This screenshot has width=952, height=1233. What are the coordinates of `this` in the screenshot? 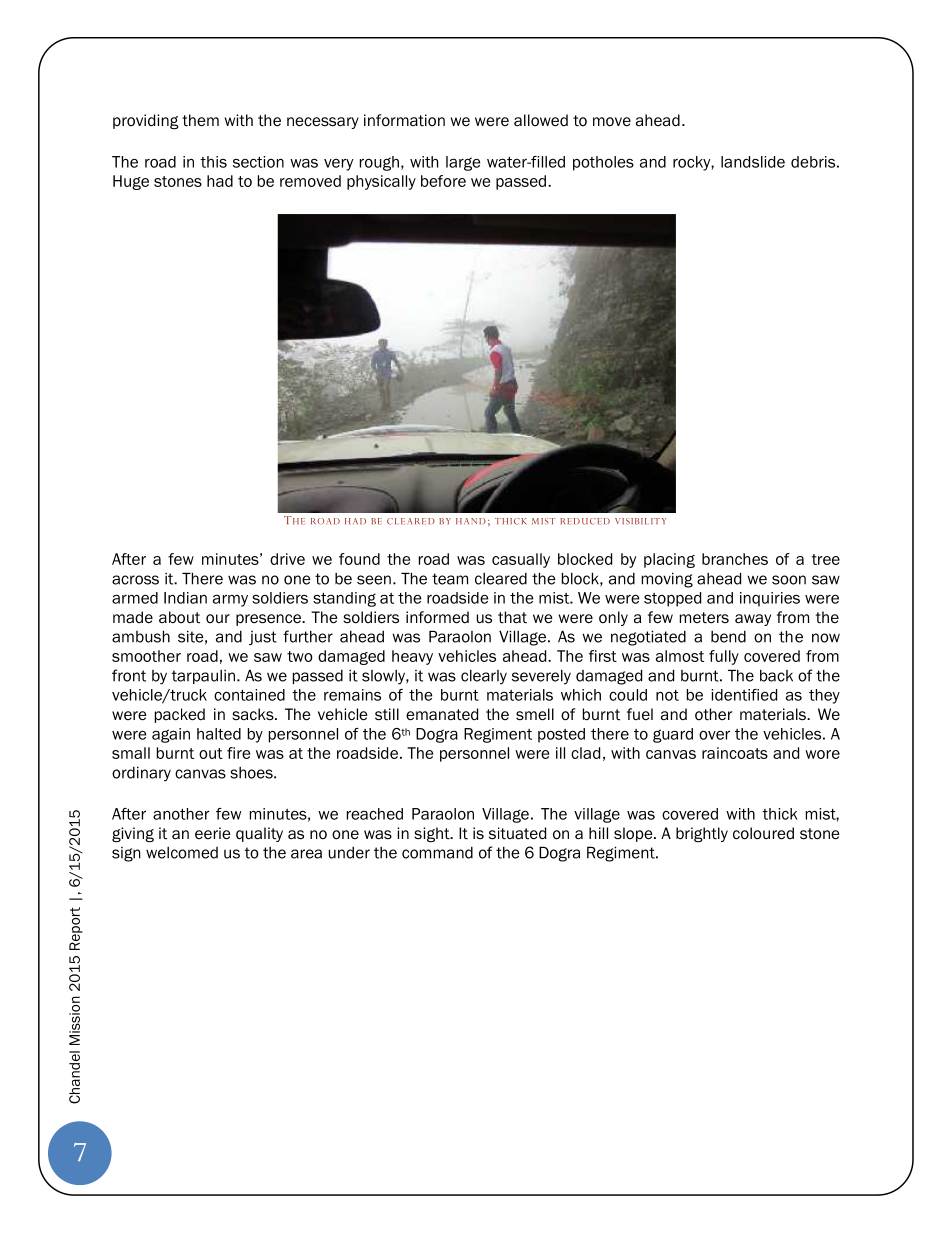 It's located at (213, 162).
